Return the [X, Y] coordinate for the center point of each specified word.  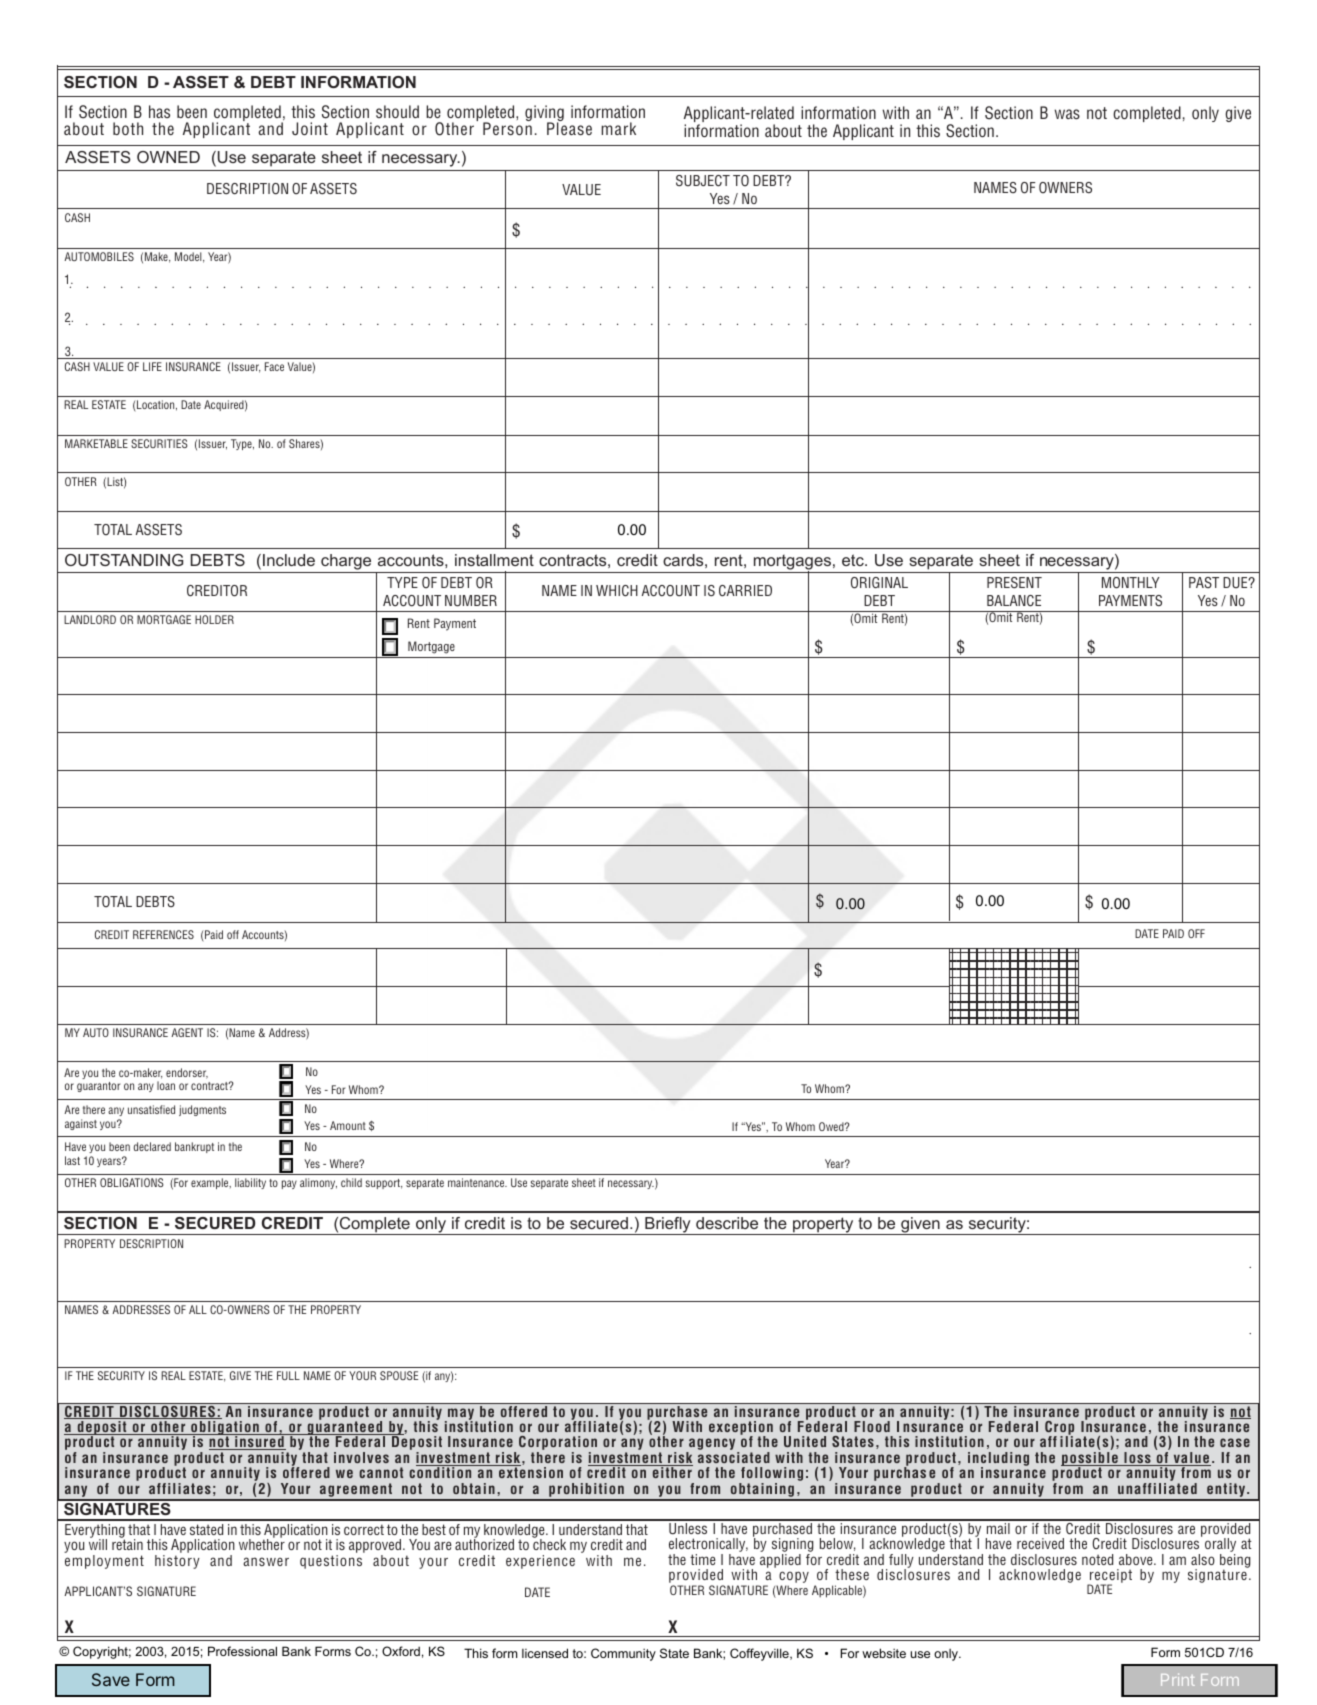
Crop [1059, 1429]
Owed [832, 1126]
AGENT [187, 1032]
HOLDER [214, 619]
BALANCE [1014, 601]
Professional [242, 1651]
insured [259, 1442]
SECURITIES [159, 443]
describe [727, 1223]
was [1067, 114]
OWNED [168, 157]
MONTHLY [1131, 583]
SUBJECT [703, 181]
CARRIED [745, 591]
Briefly [668, 1226]
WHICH [617, 591]
